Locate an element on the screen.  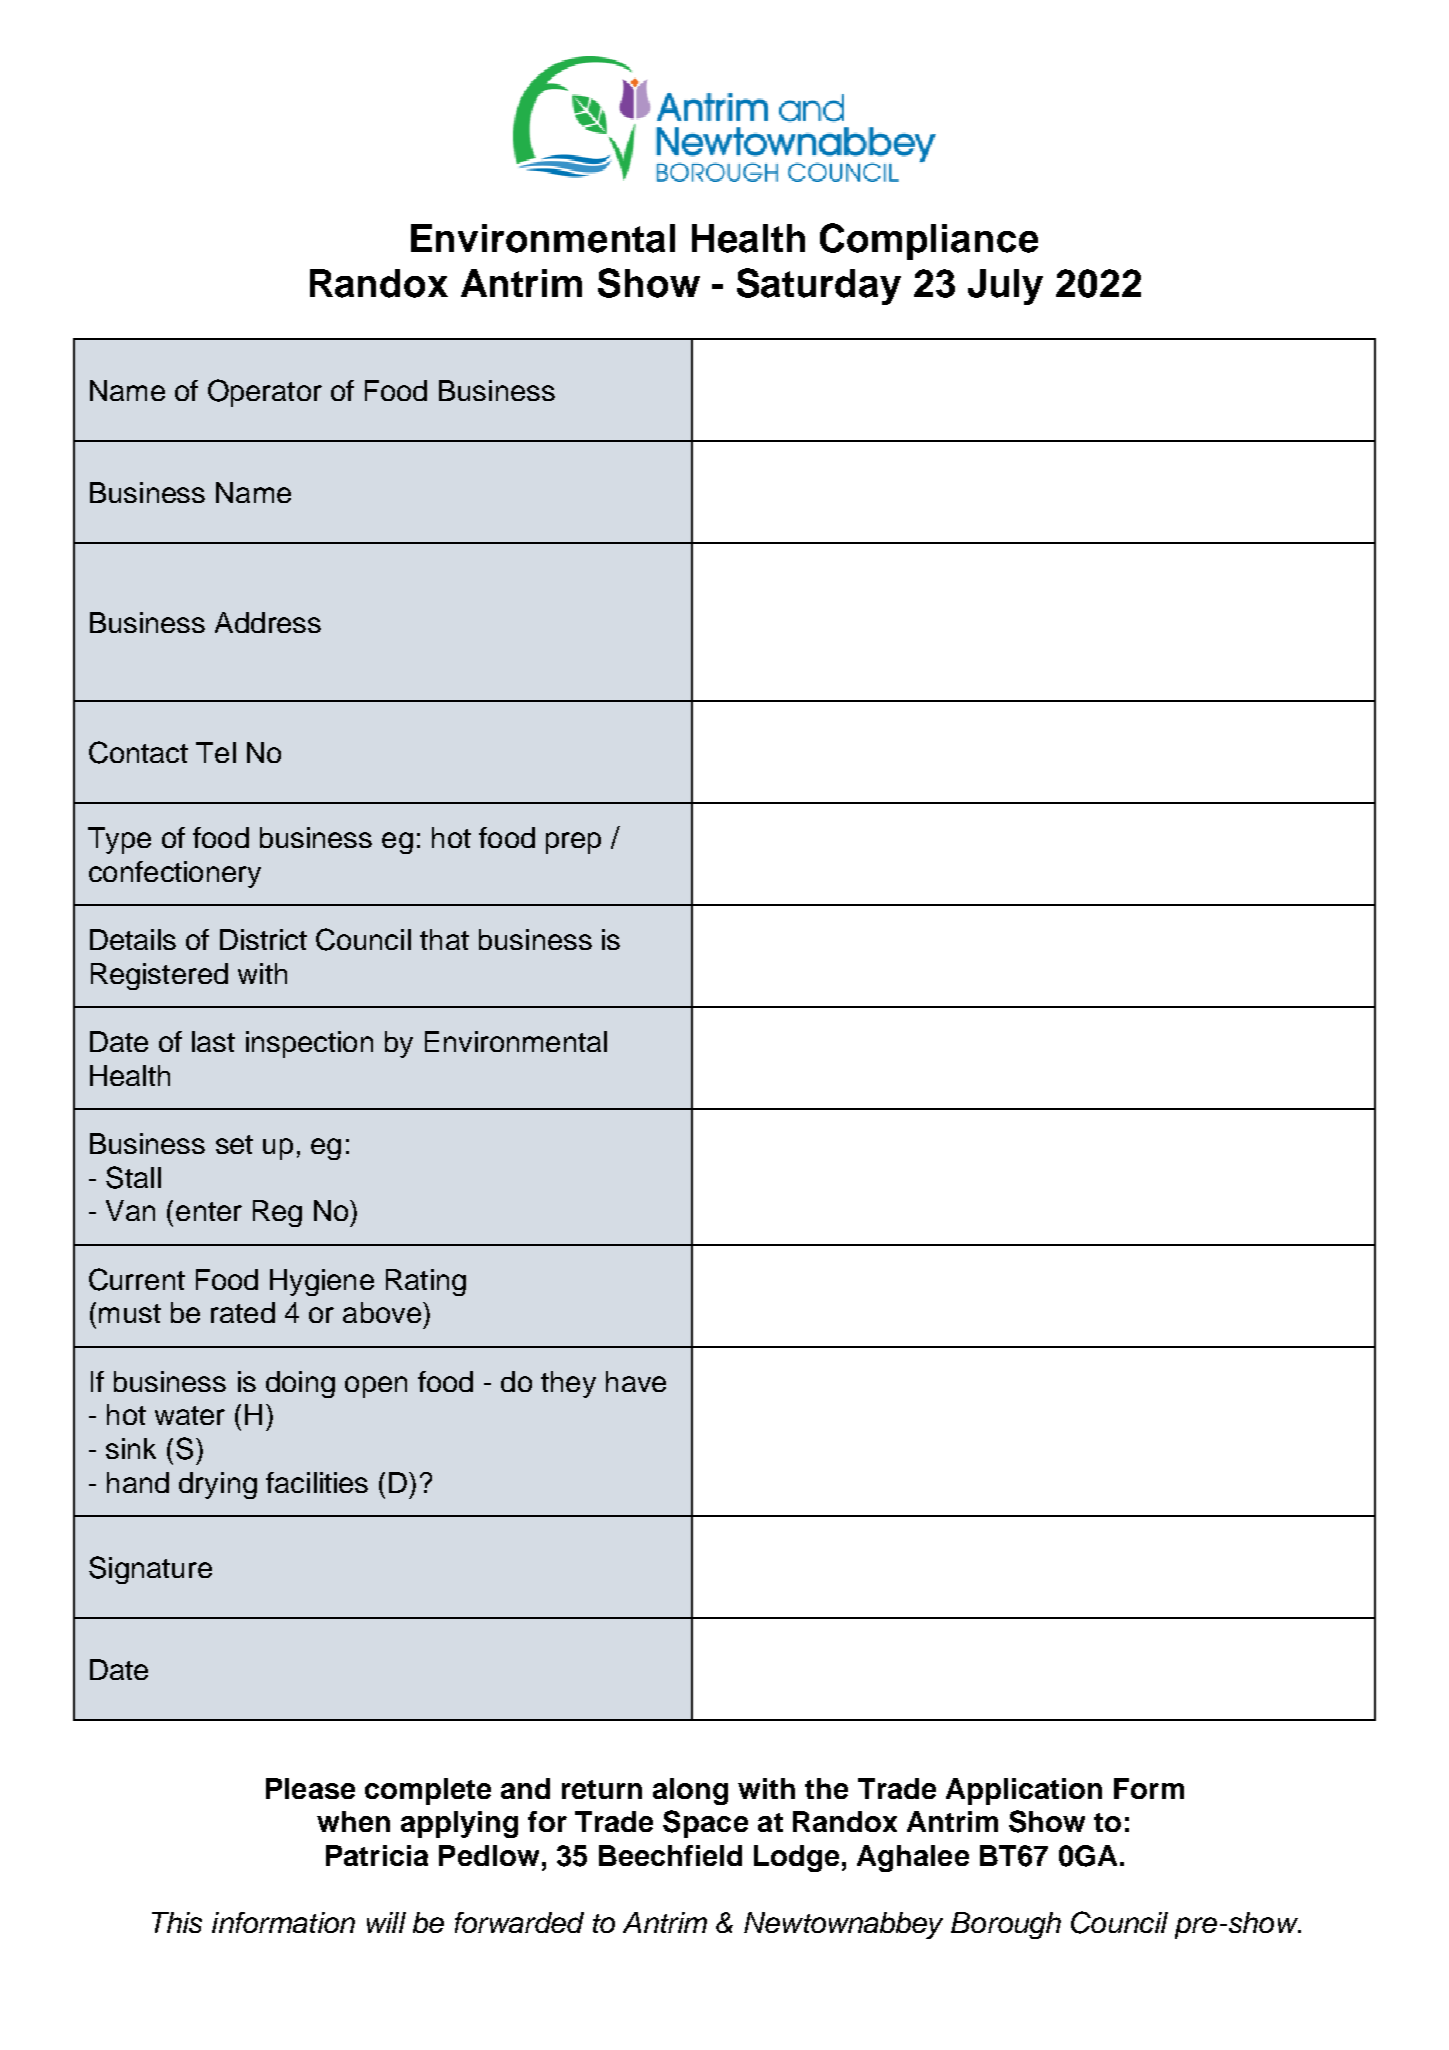
they is located at coordinates (568, 1384).
